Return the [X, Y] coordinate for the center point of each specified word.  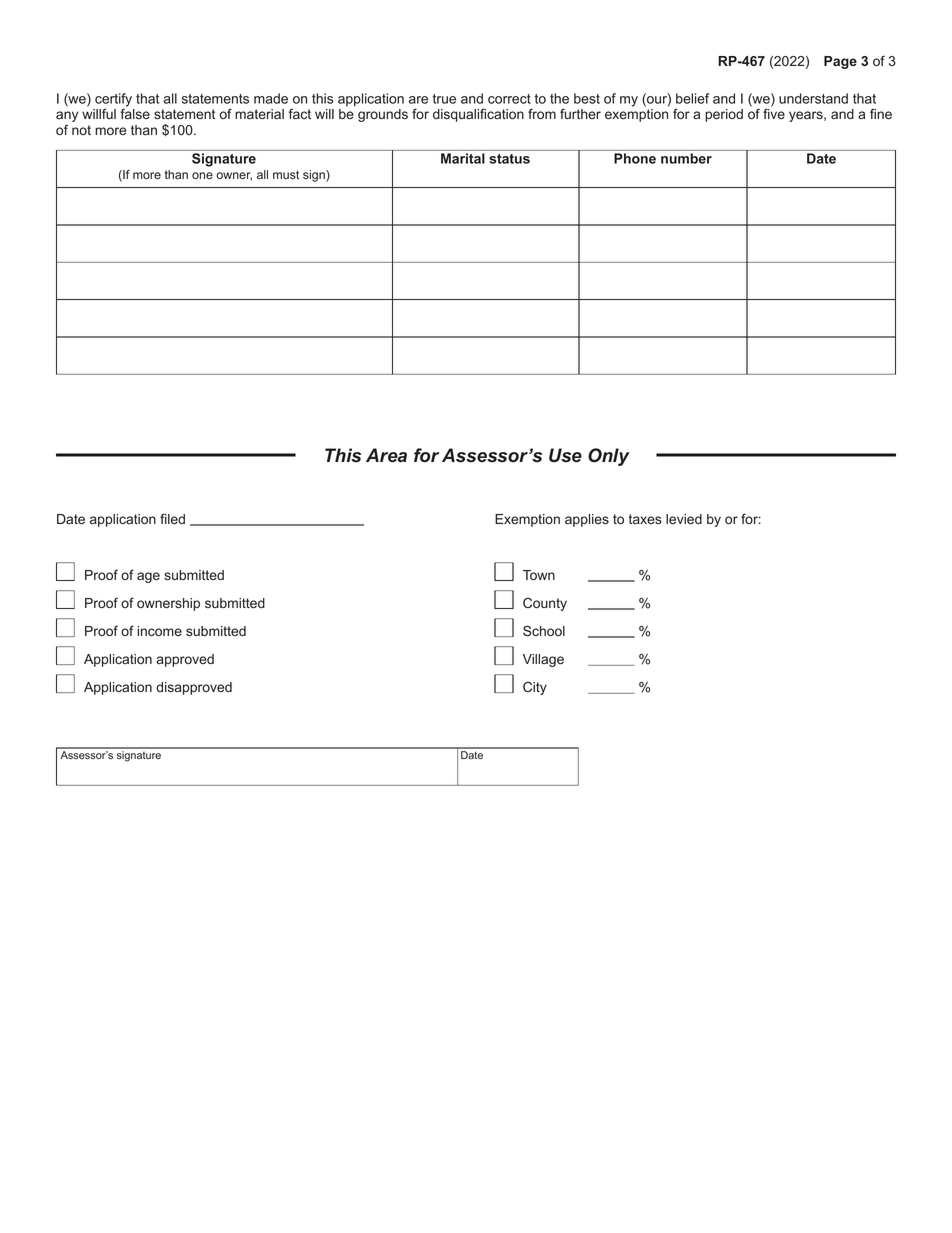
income [159, 631]
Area [386, 455]
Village [543, 660]
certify [113, 101]
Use [565, 455]
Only [609, 457]
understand [813, 98]
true [444, 99]
